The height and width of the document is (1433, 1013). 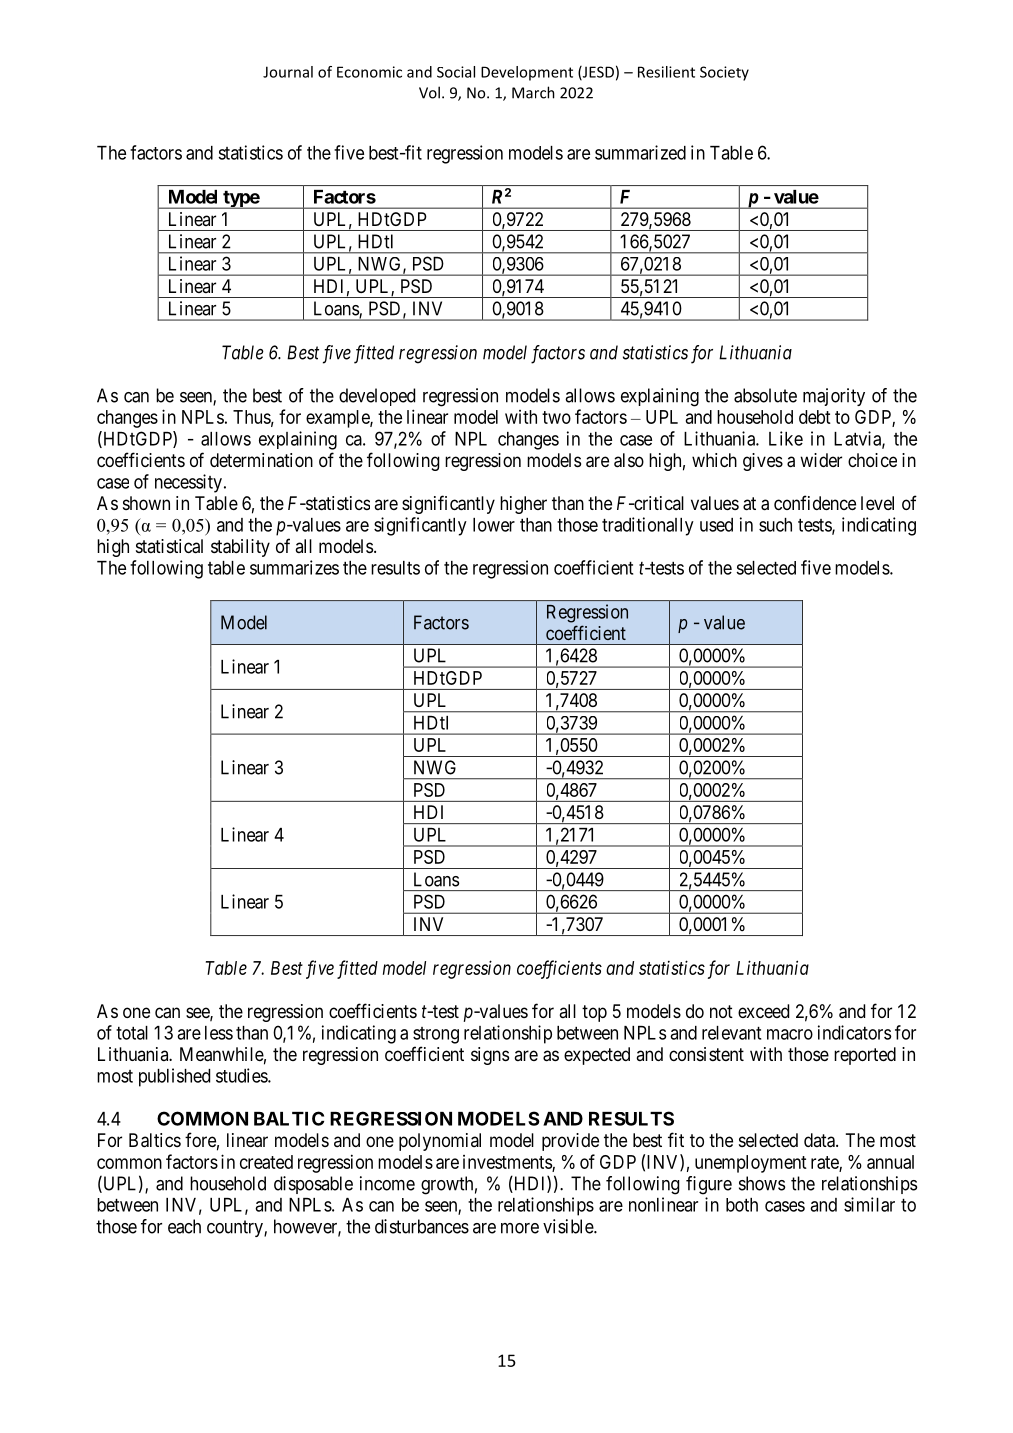 I want to click on Society, so click(x=724, y=73).
